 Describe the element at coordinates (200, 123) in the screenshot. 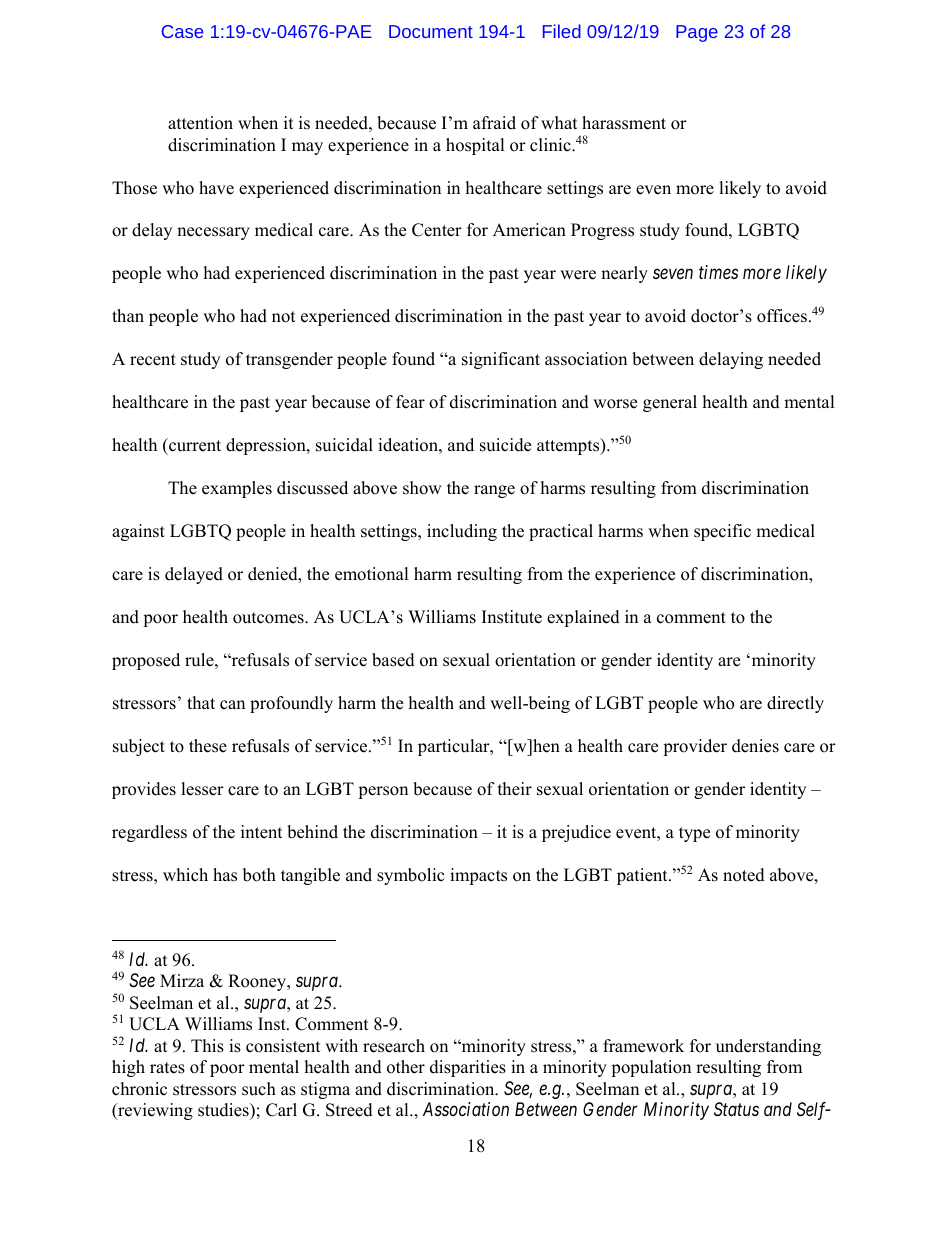

I see `attention` at that location.
